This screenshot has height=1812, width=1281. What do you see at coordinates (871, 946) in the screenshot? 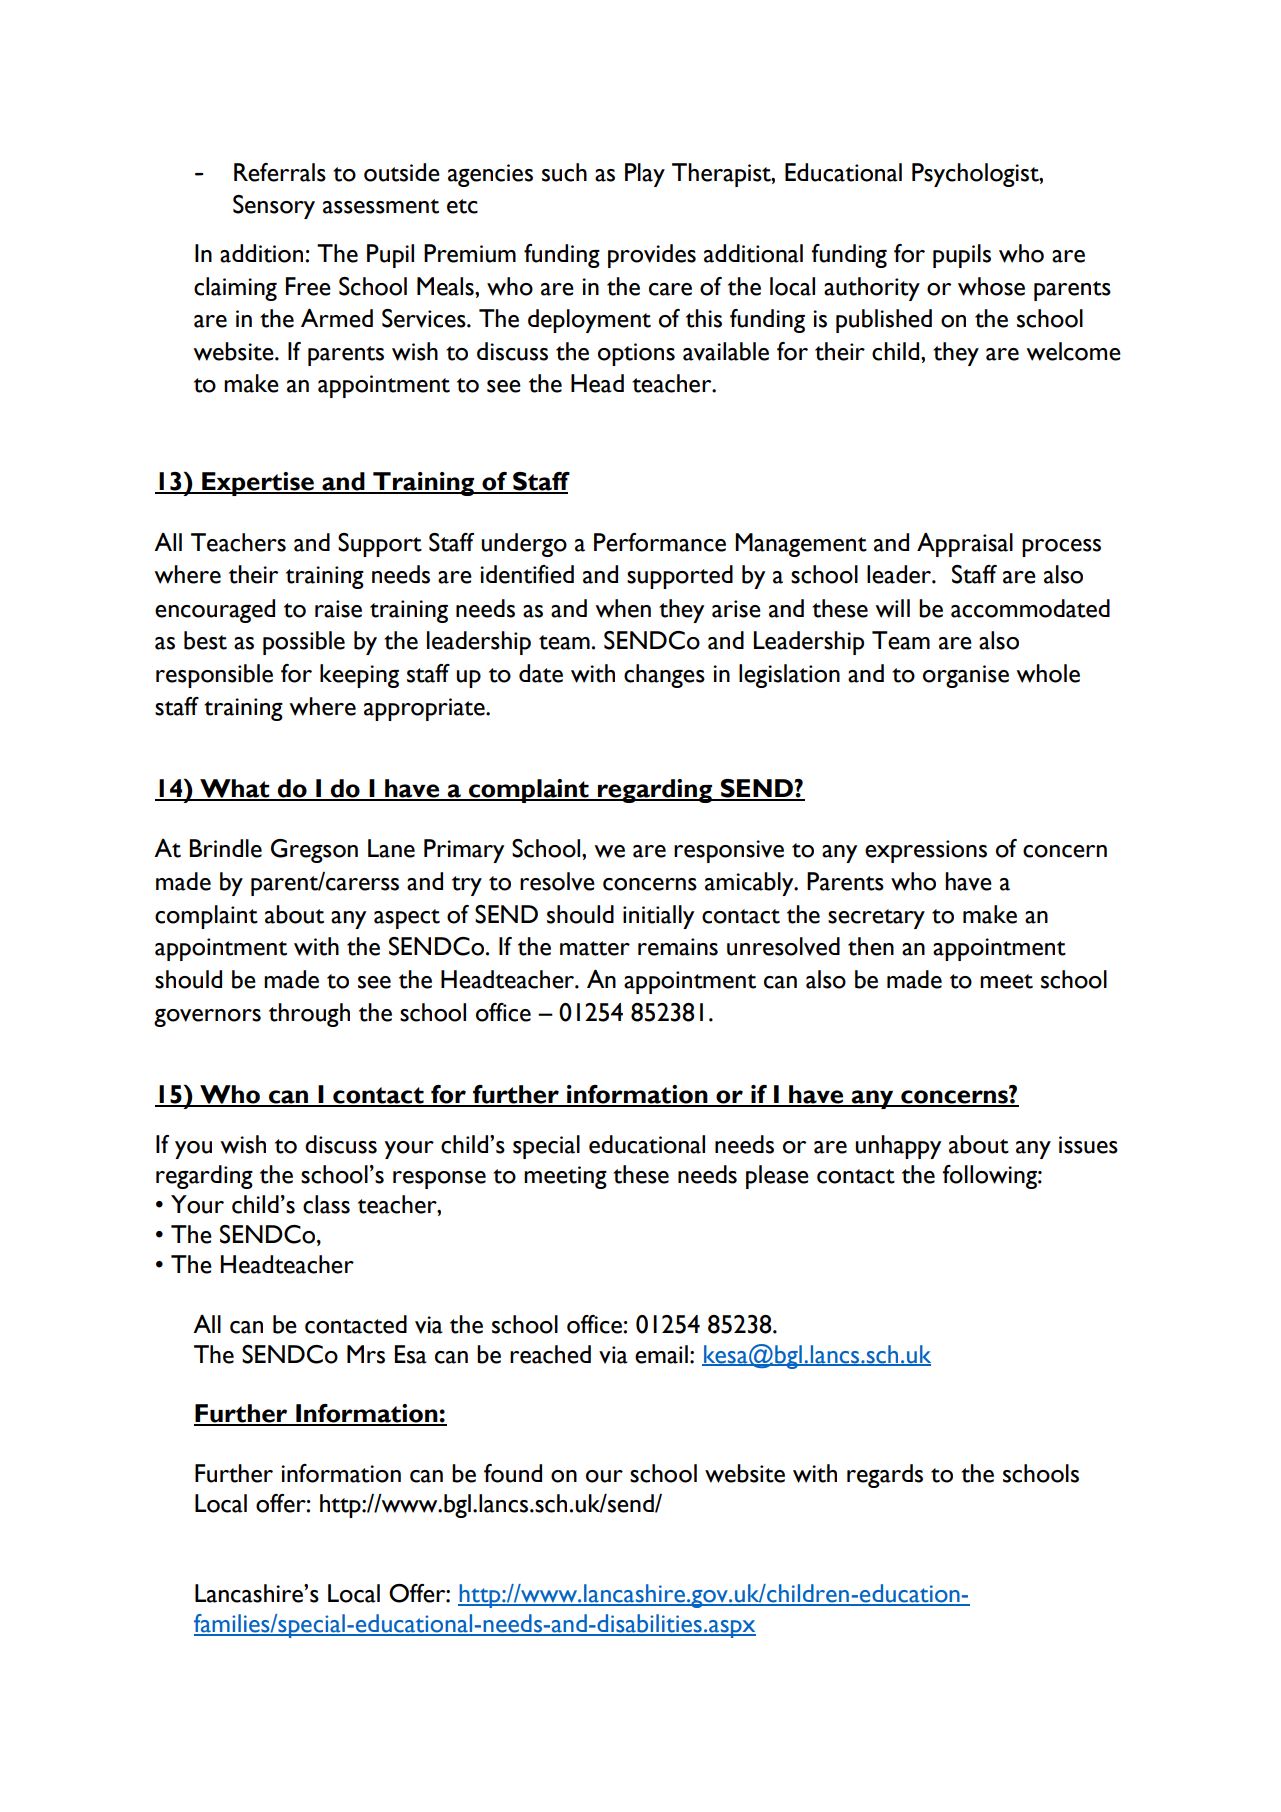
I see `then` at bounding box center [871, 946].
